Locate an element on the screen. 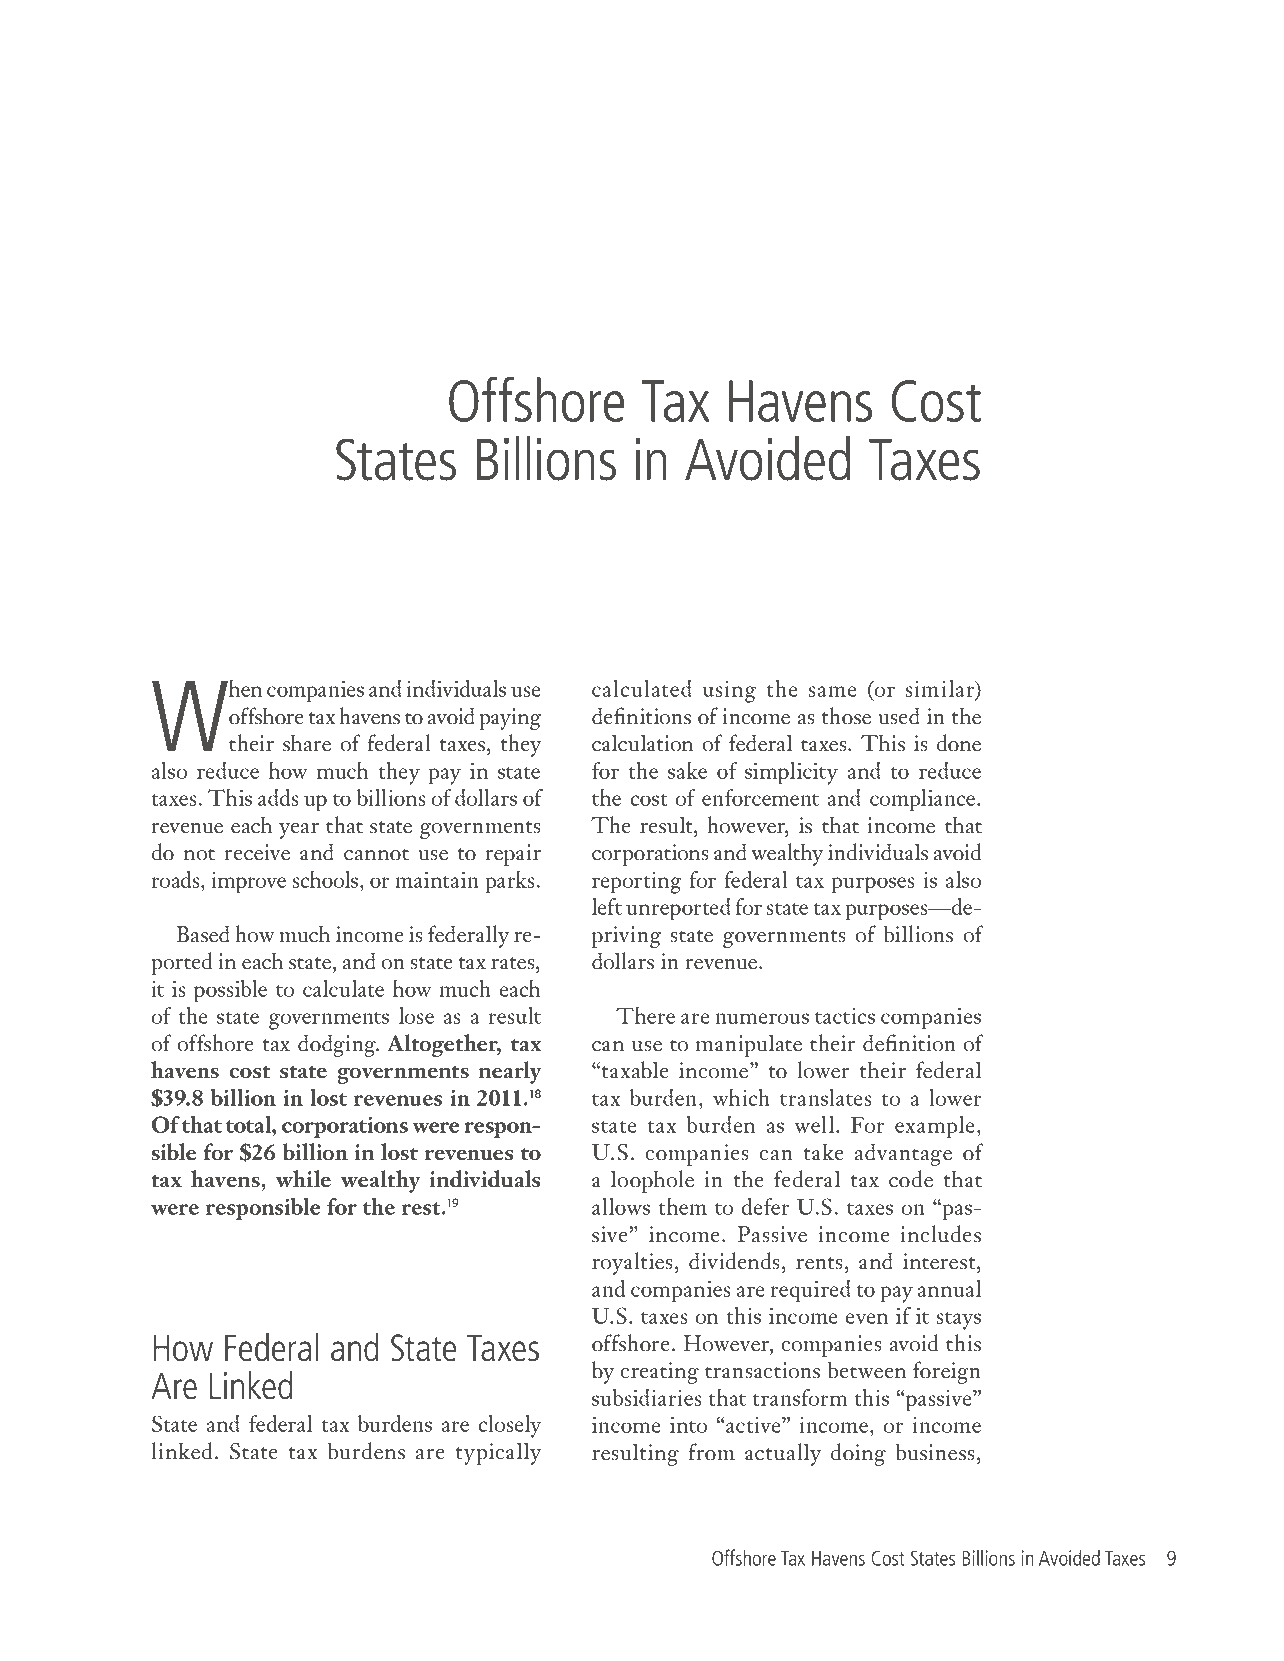 The width and height of the screenshot is (1284, 1661). rates is located at coordinates (514, 963).
